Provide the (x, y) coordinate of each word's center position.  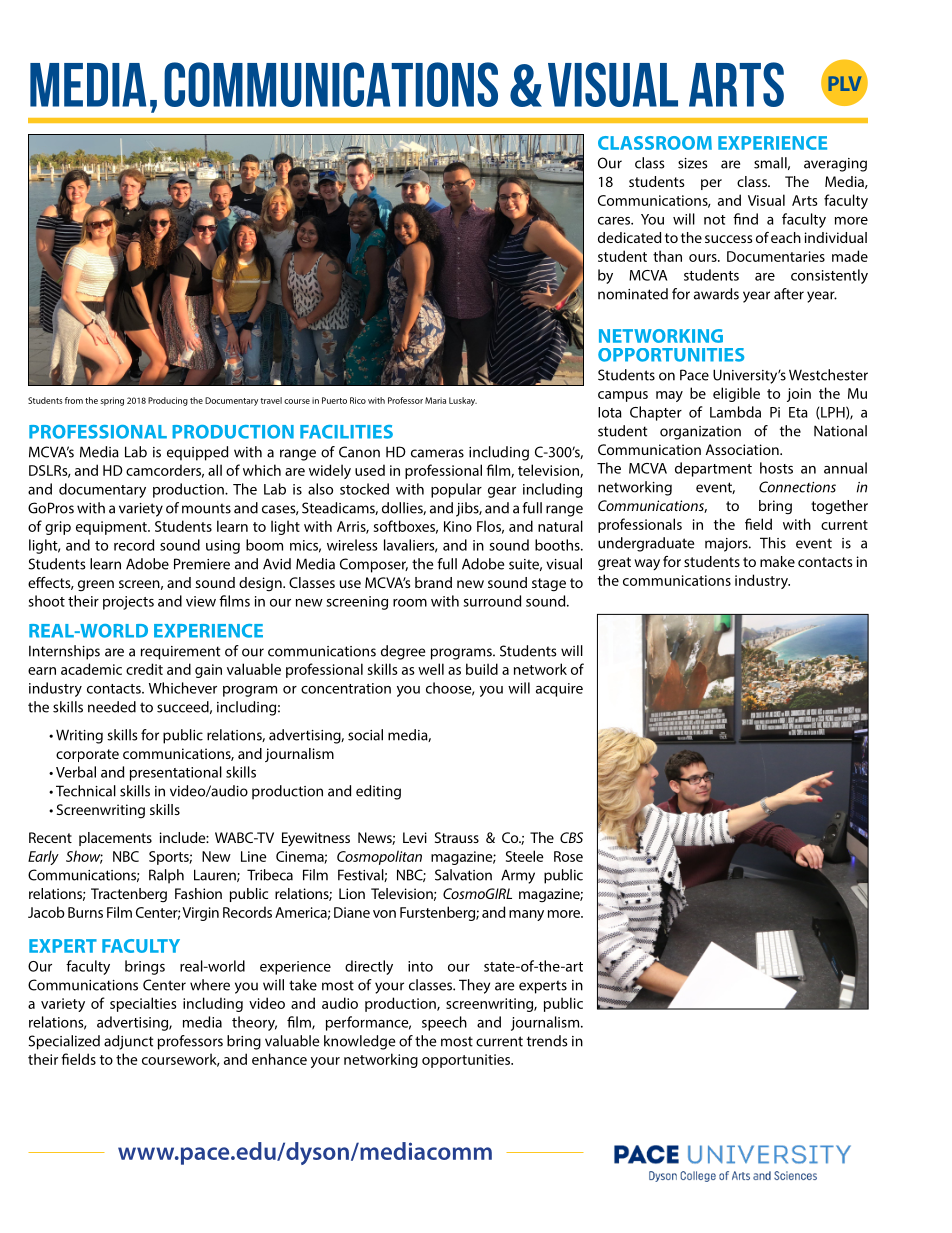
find (745, 219)
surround (492, 601)
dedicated (629, 237)
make (777, 561)
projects (128, 603)
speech (444, 1023)
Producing (168, 401)
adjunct (128, 1042)
